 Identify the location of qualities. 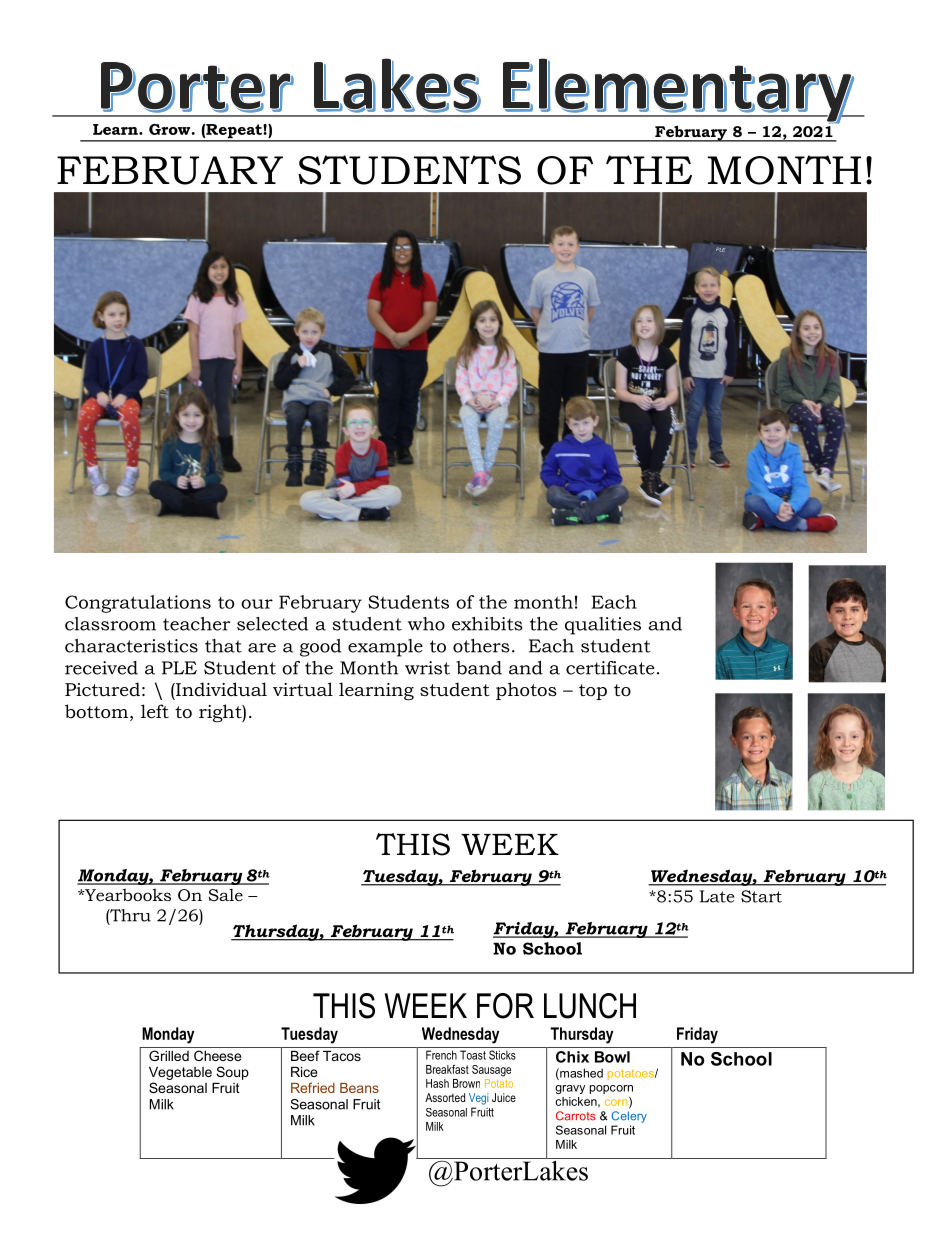
(603, 626).
